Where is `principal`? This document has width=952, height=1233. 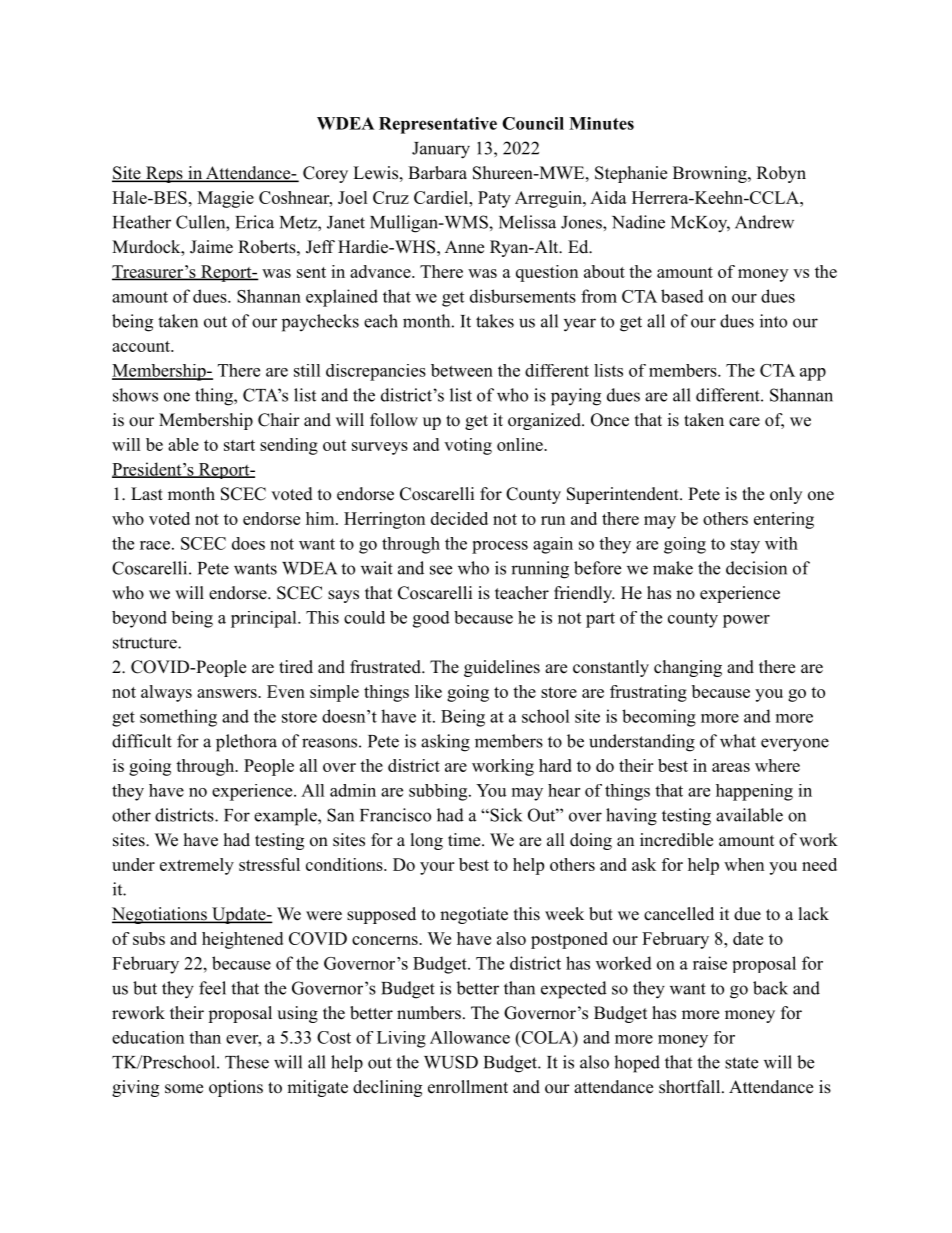
principal is located at coordinates (265, 619).
